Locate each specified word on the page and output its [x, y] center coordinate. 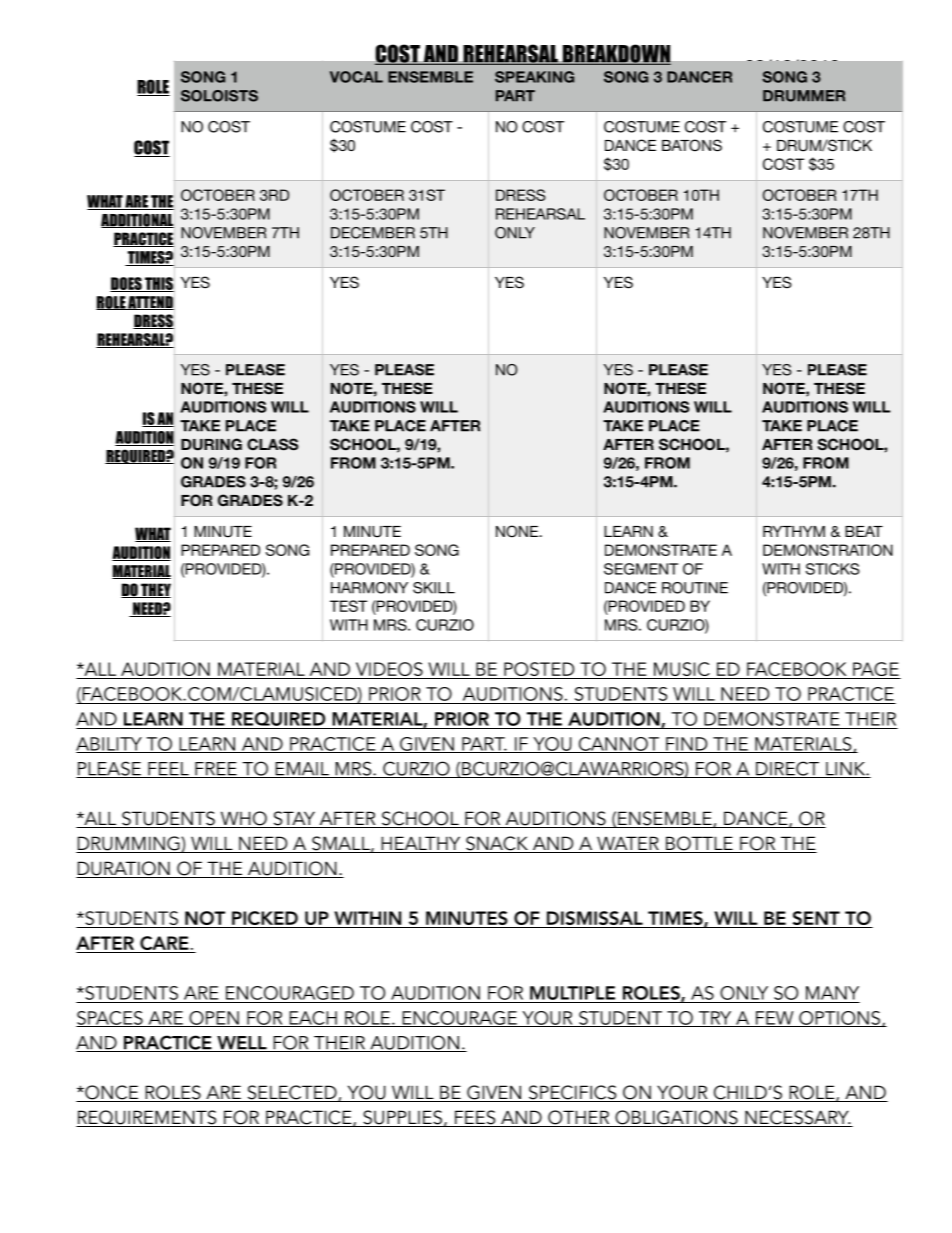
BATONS [692, 145]
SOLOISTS [219, 96]
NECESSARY [797, 1118]
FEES [475, 1118]
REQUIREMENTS [147, 1118]
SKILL [434, 588]
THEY [155, 590]
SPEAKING [534, 77]
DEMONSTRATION [828, 550]
